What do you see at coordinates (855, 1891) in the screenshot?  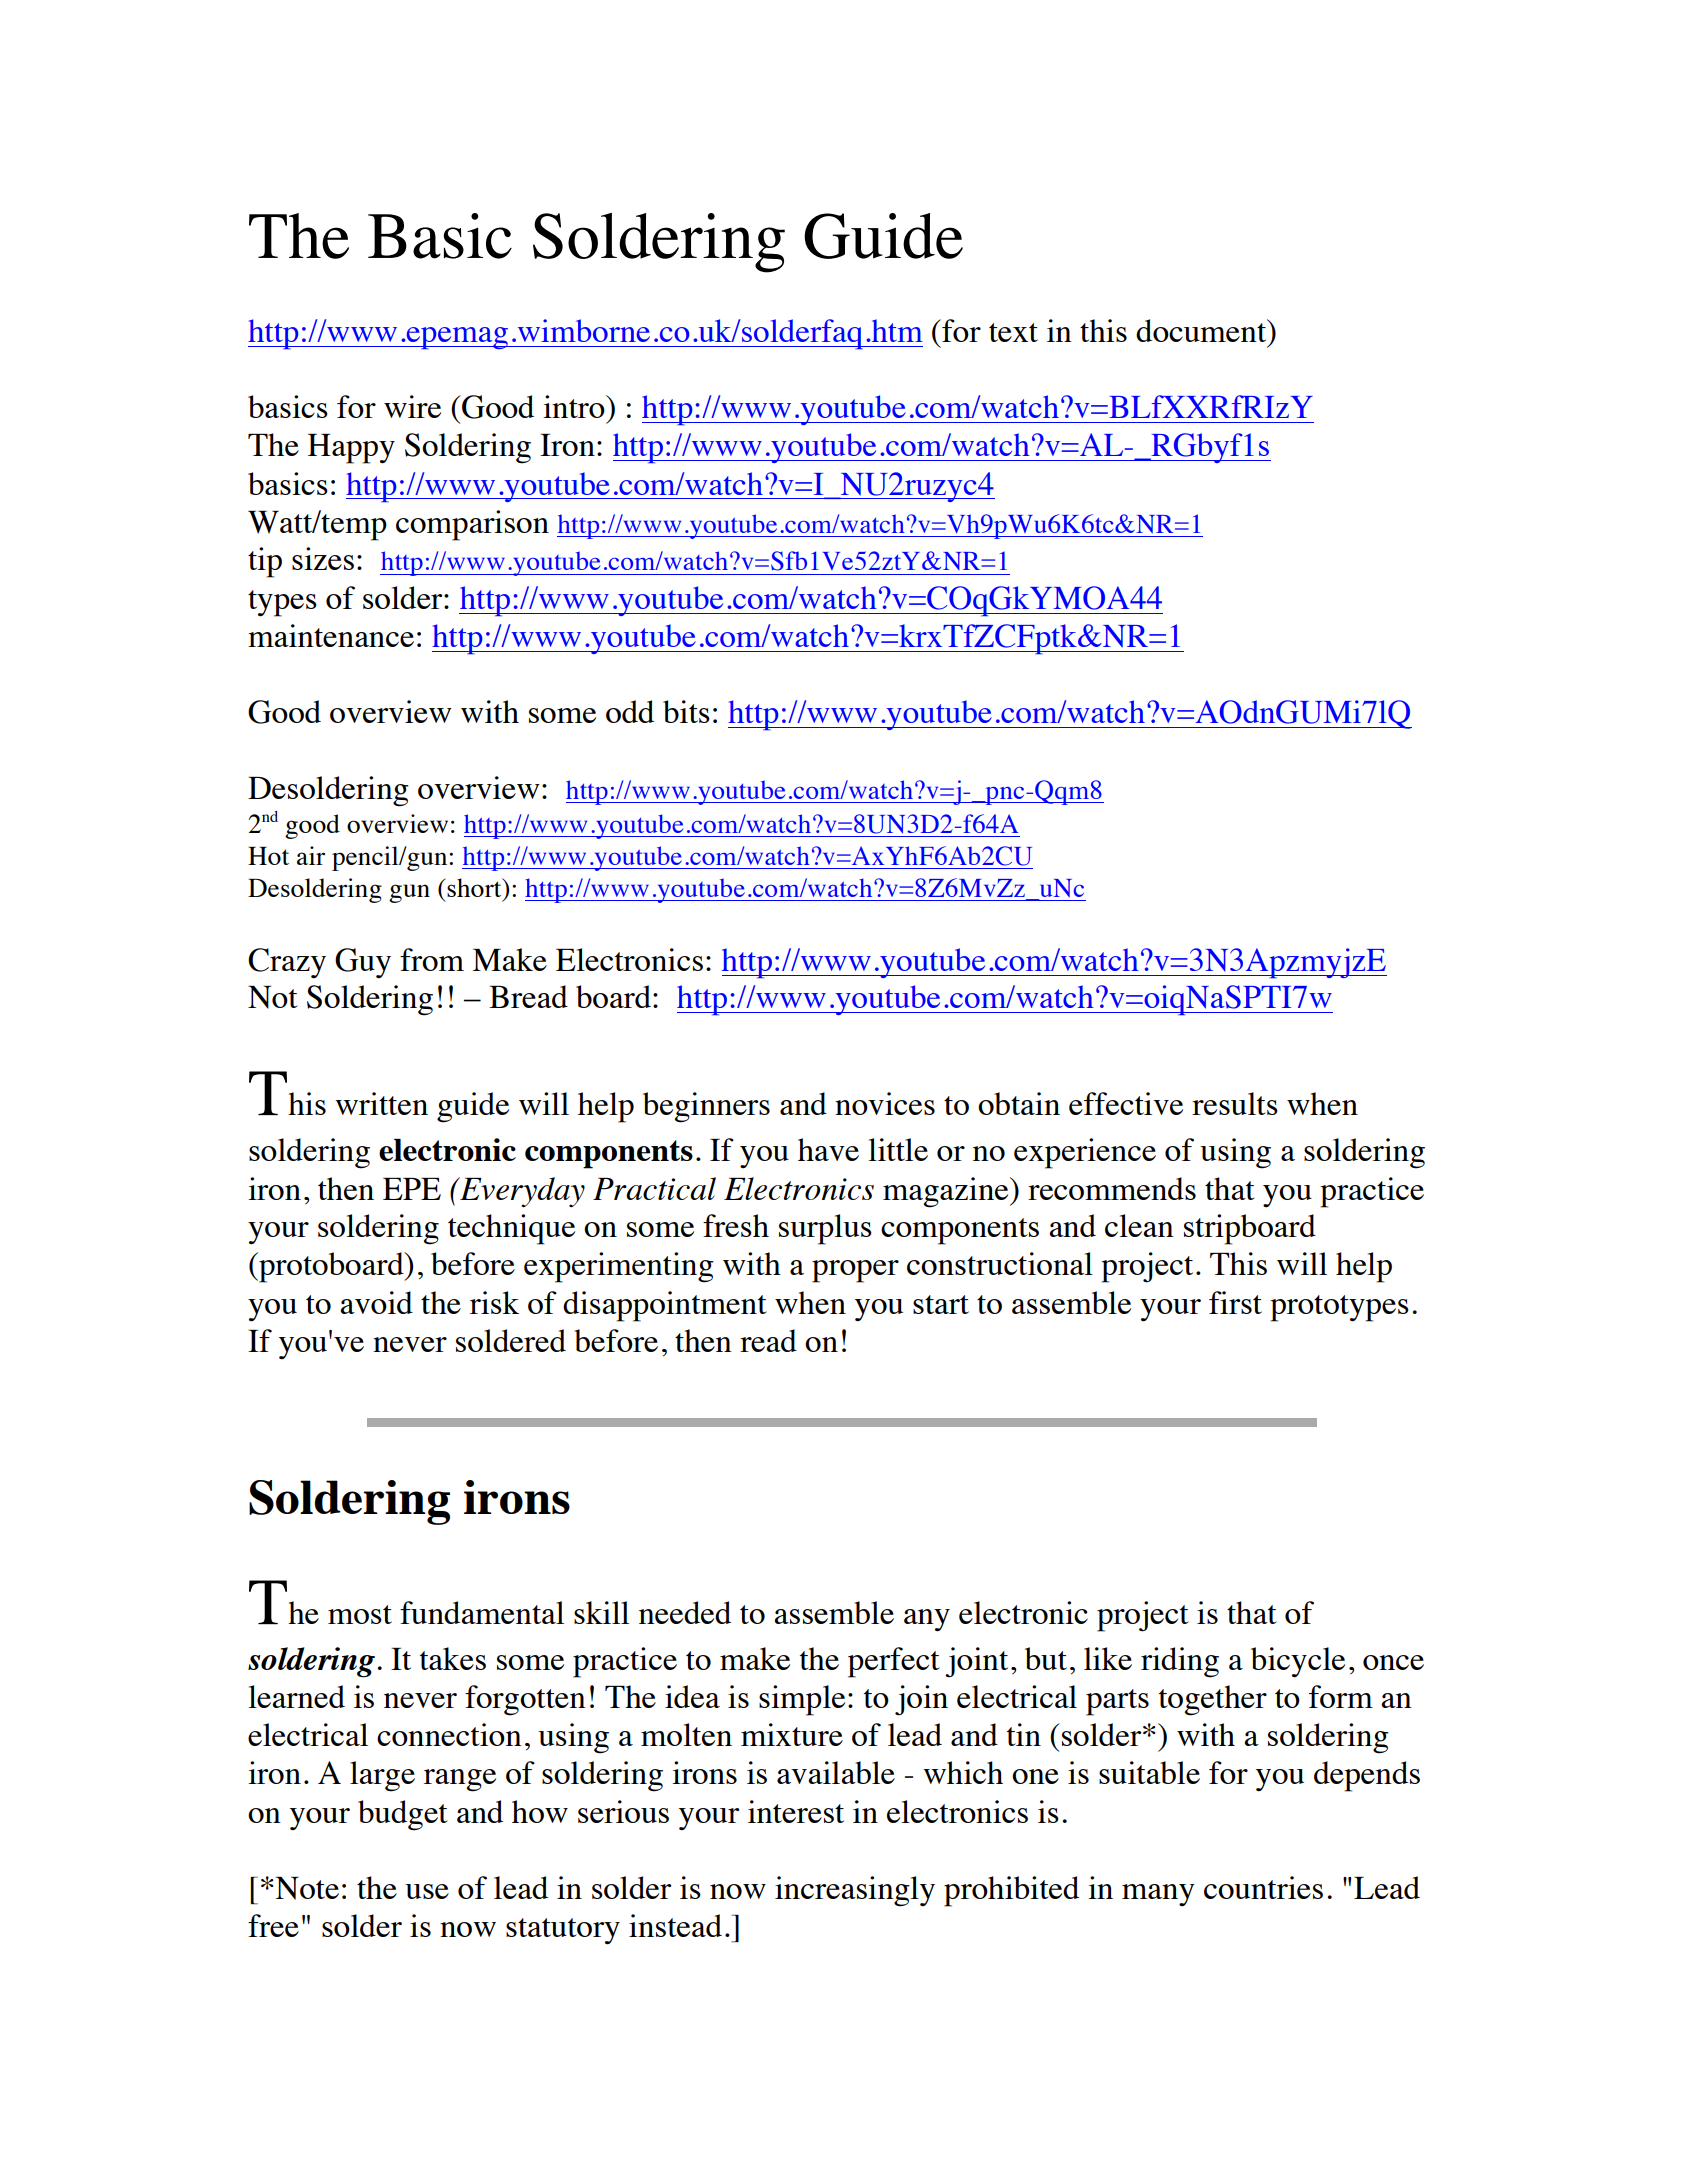 I see `increasingly` at bounding box center [855, 1891].
